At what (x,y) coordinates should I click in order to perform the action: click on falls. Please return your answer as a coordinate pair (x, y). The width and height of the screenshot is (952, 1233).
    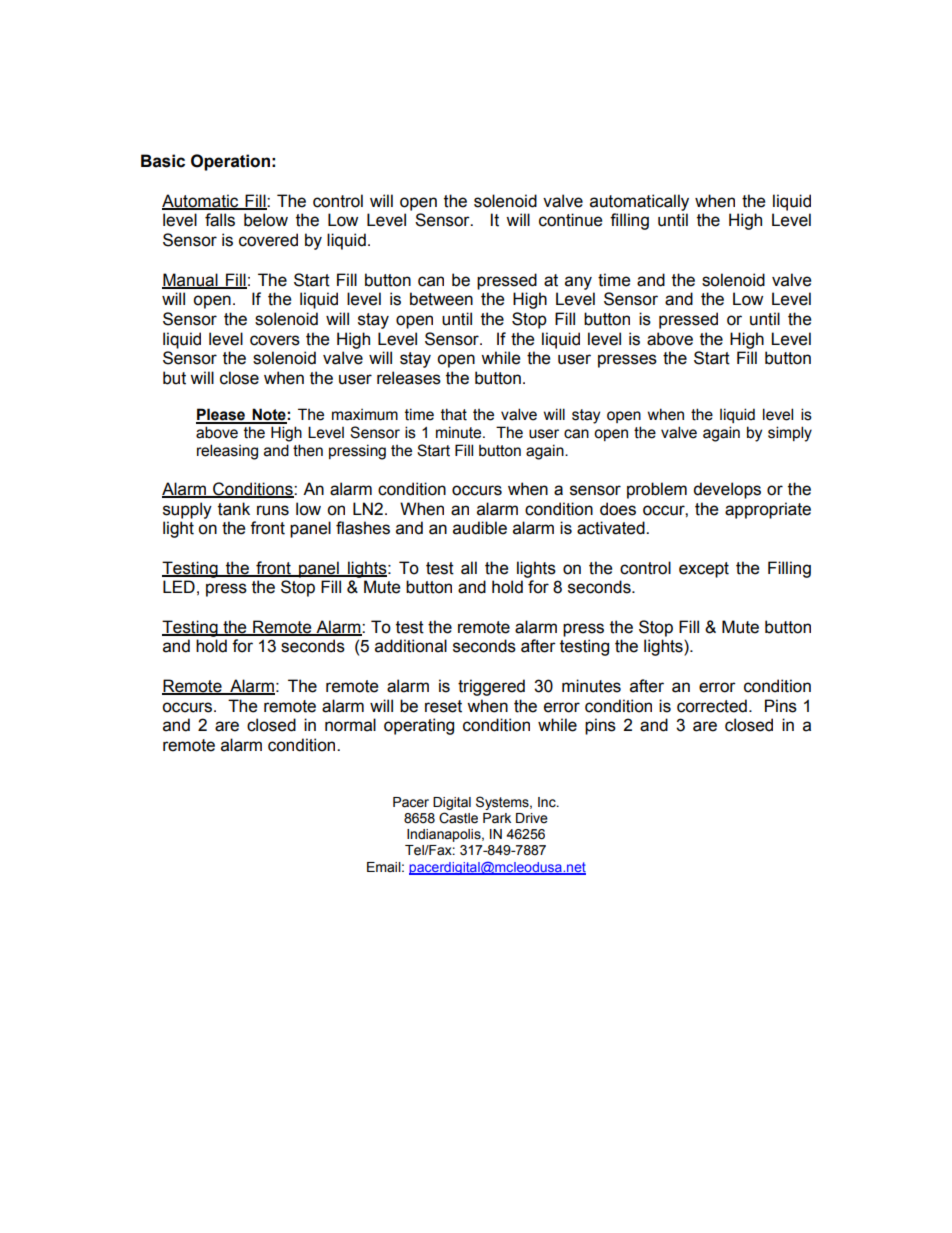
    Looking at the image, I should click on (220, 220).
